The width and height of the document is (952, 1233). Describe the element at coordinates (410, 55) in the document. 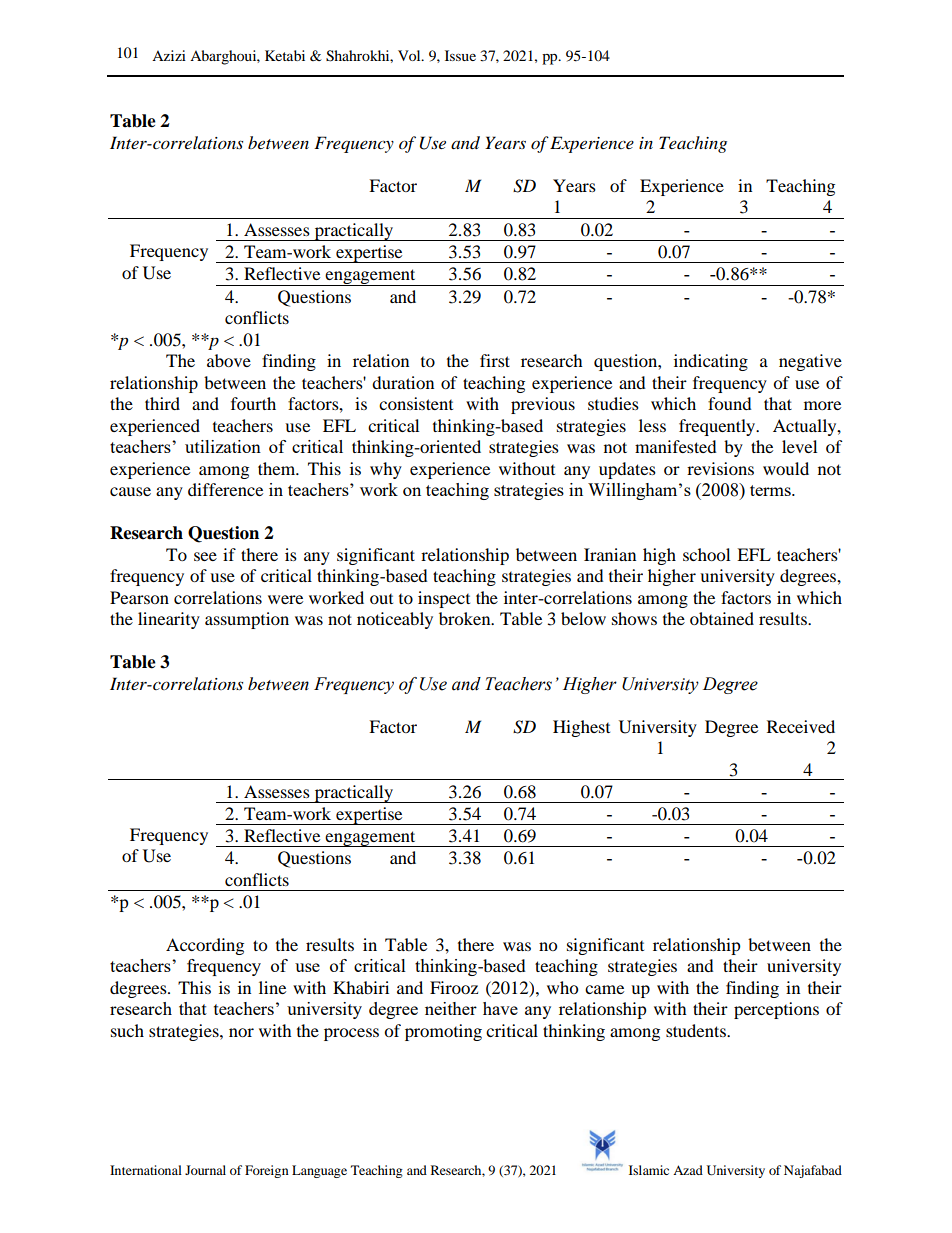

I see `Vol` at that location.
